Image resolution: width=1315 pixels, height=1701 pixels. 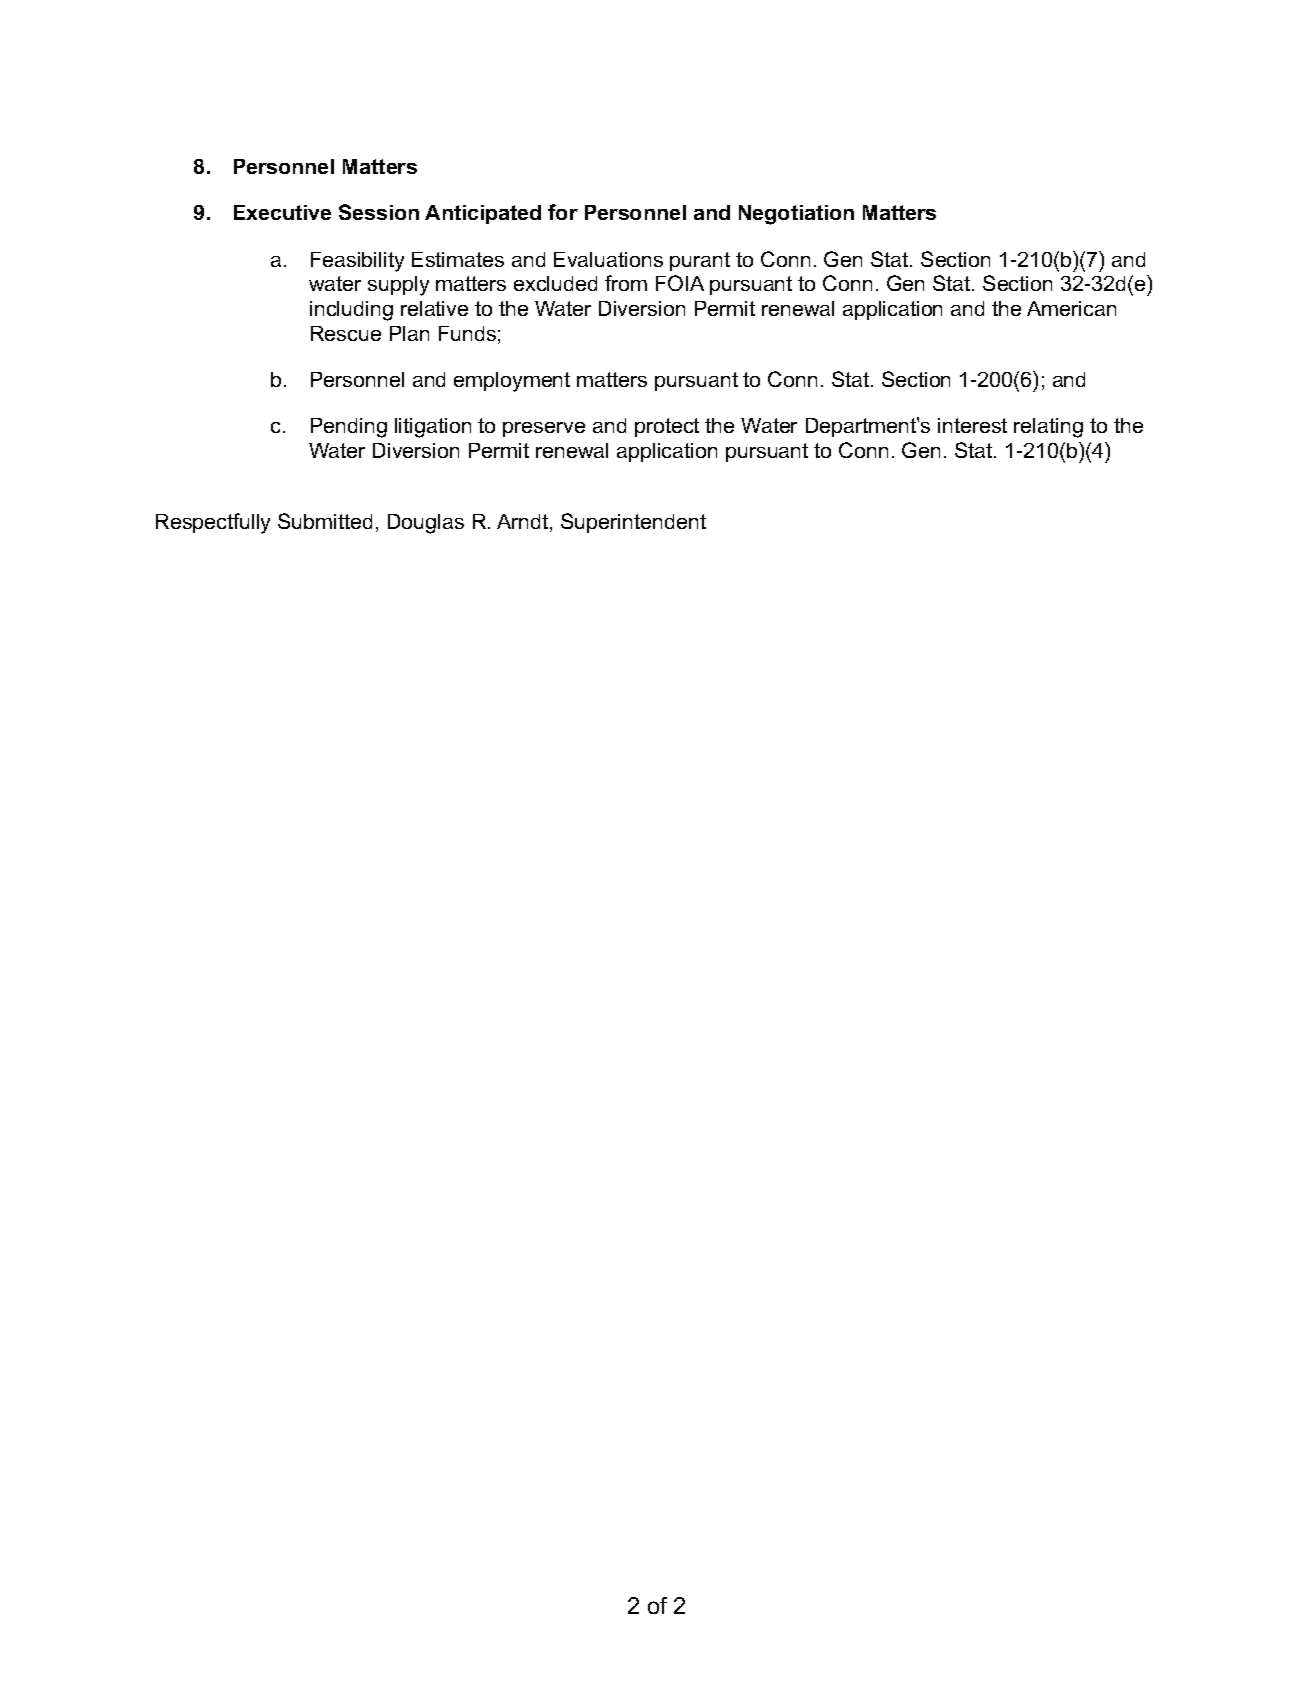 What do you see at coordinates (524, 523) in the screenshot?
I see `Arndt` at bounding box center [524, 523].
